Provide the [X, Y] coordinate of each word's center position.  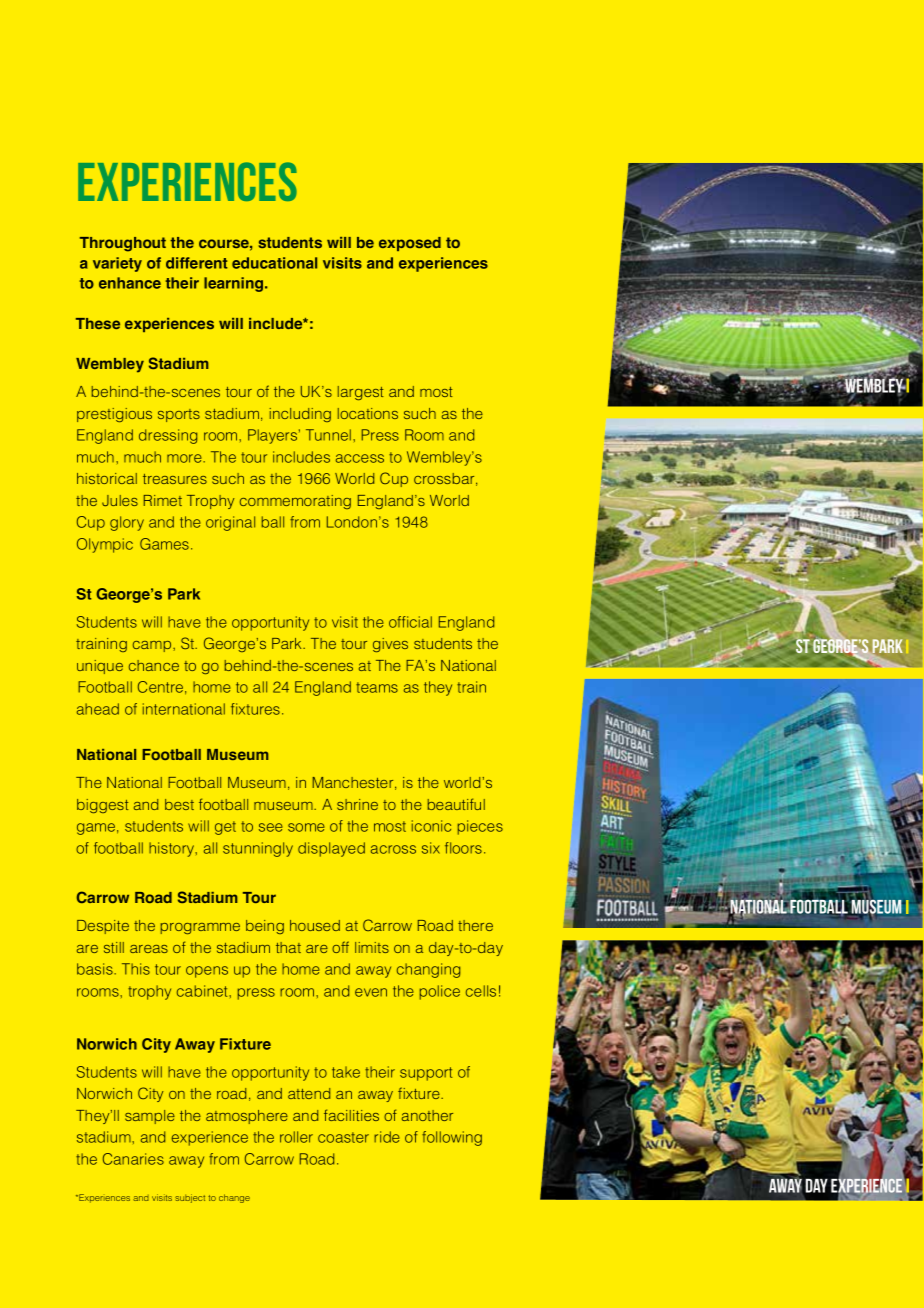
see [271, 827]
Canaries [133, 1159]
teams [377, 687]
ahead [98, 709]
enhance [130, 283]
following [452, 1138]
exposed [410, 244]
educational [274, 263]
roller [296, 1137]
